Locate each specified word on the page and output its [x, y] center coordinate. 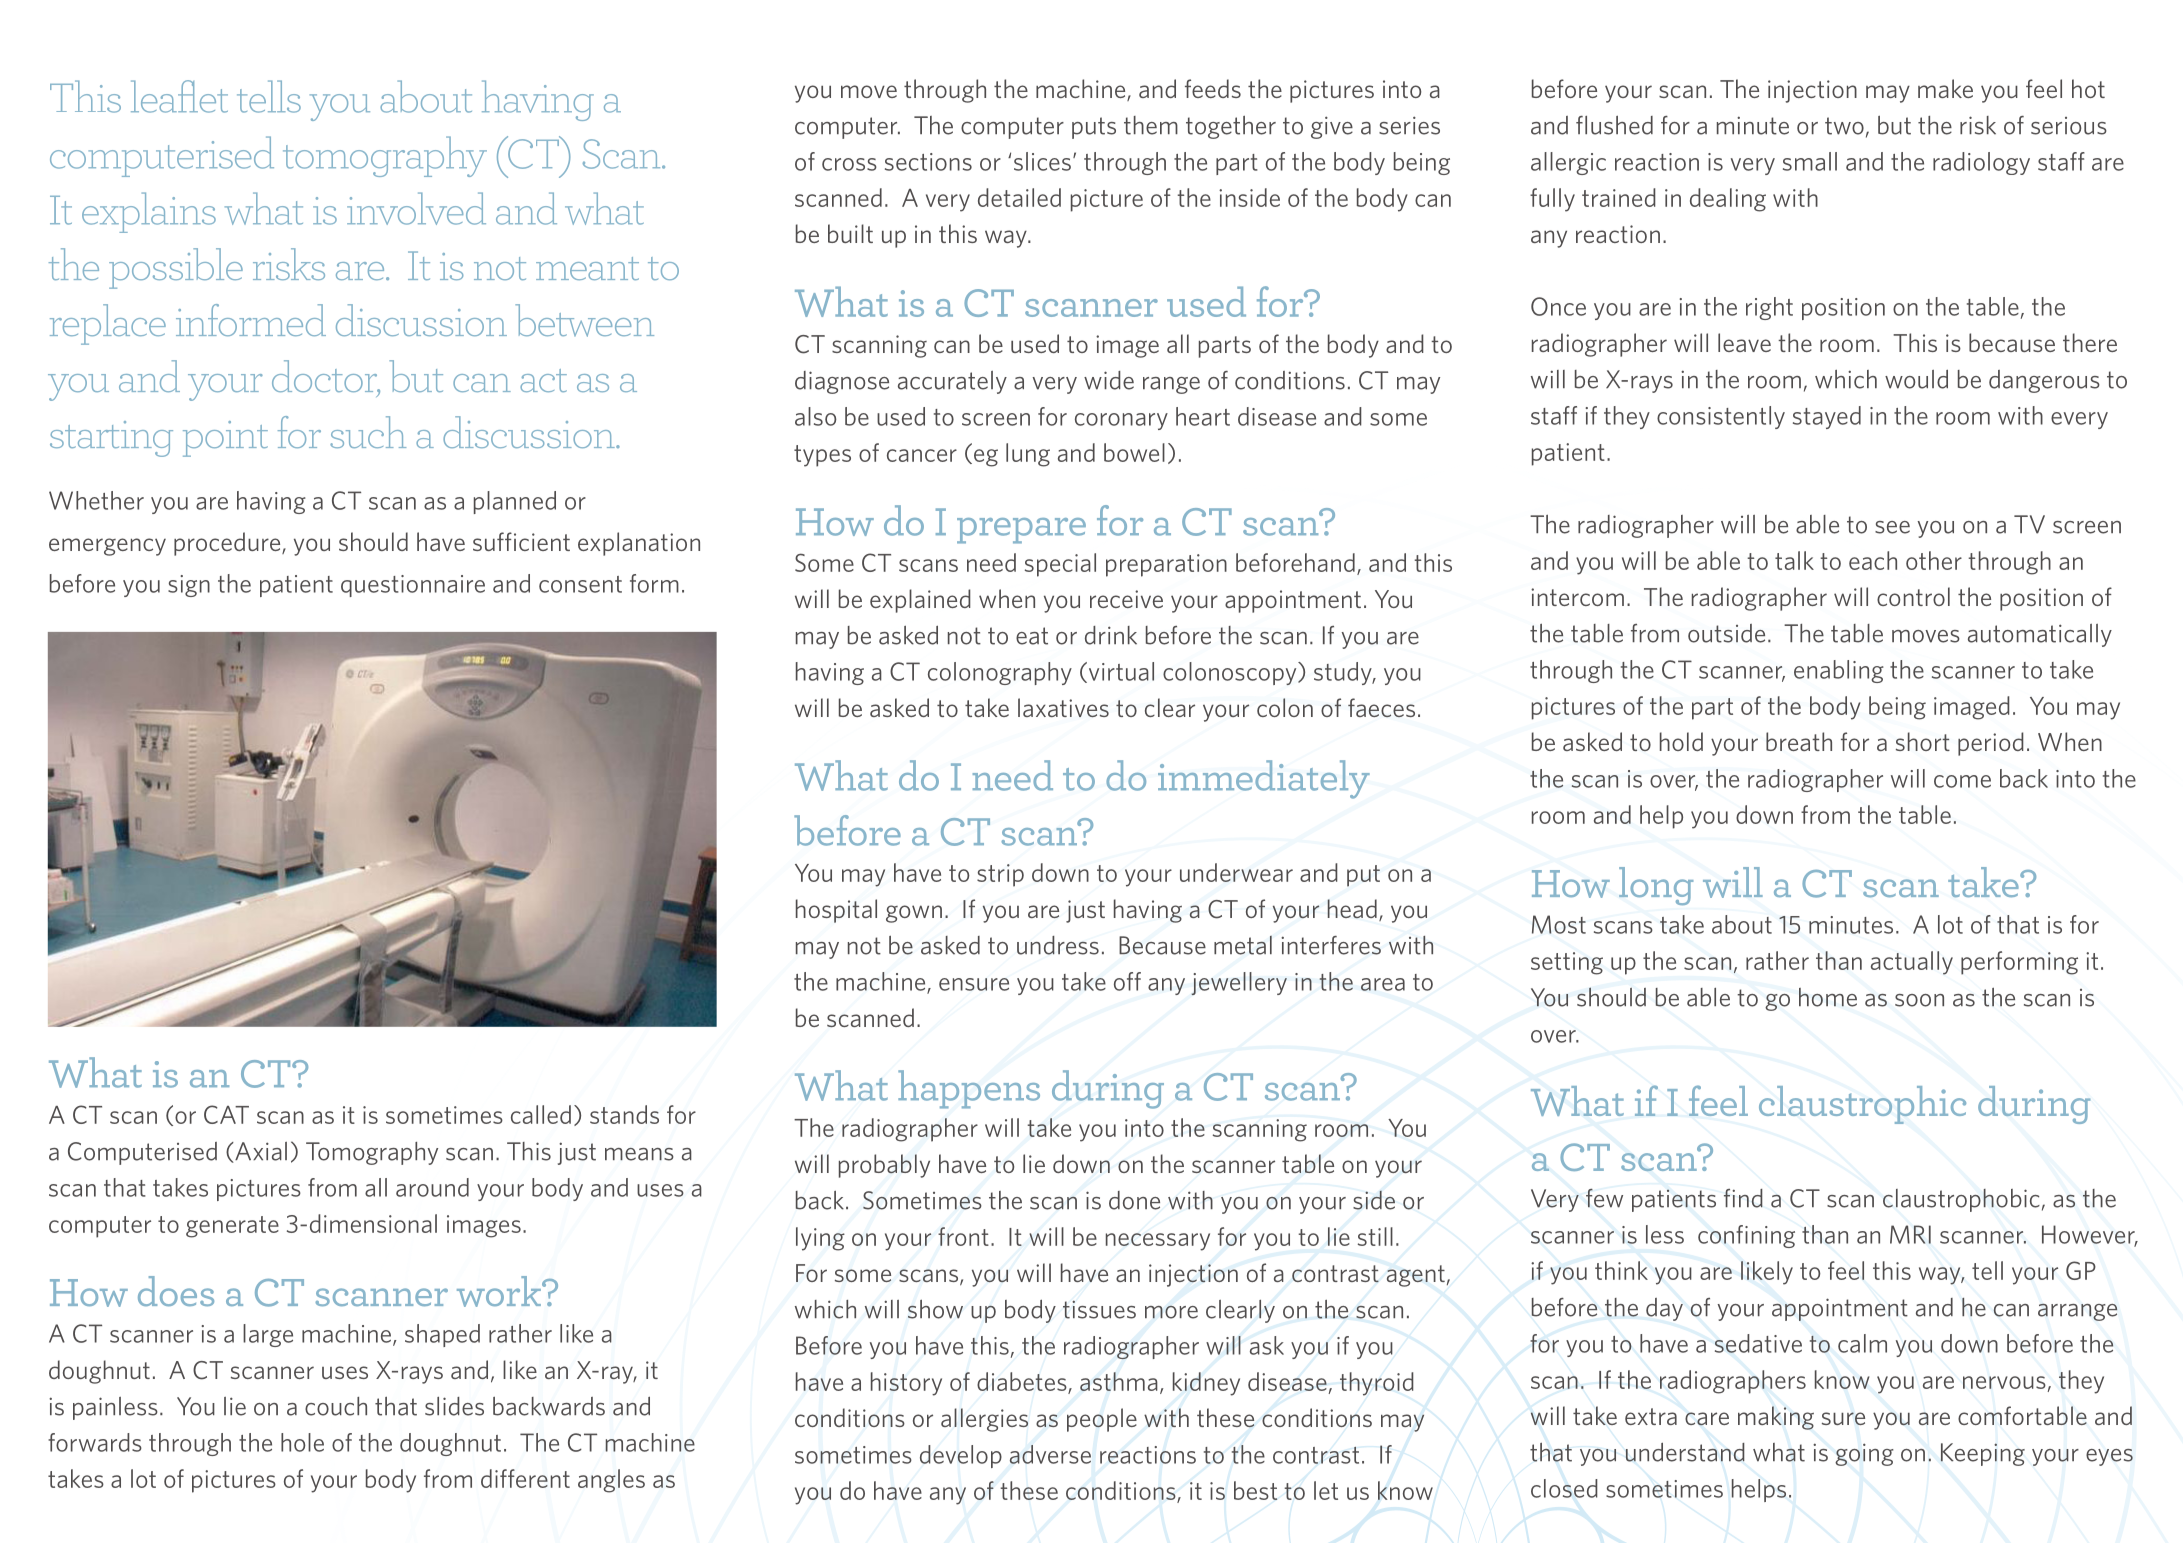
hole [302, 1442]
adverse [1050, 1454]
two [1844, 126]
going [1864, 1454]
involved [416, 208]
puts [1094, 128]
